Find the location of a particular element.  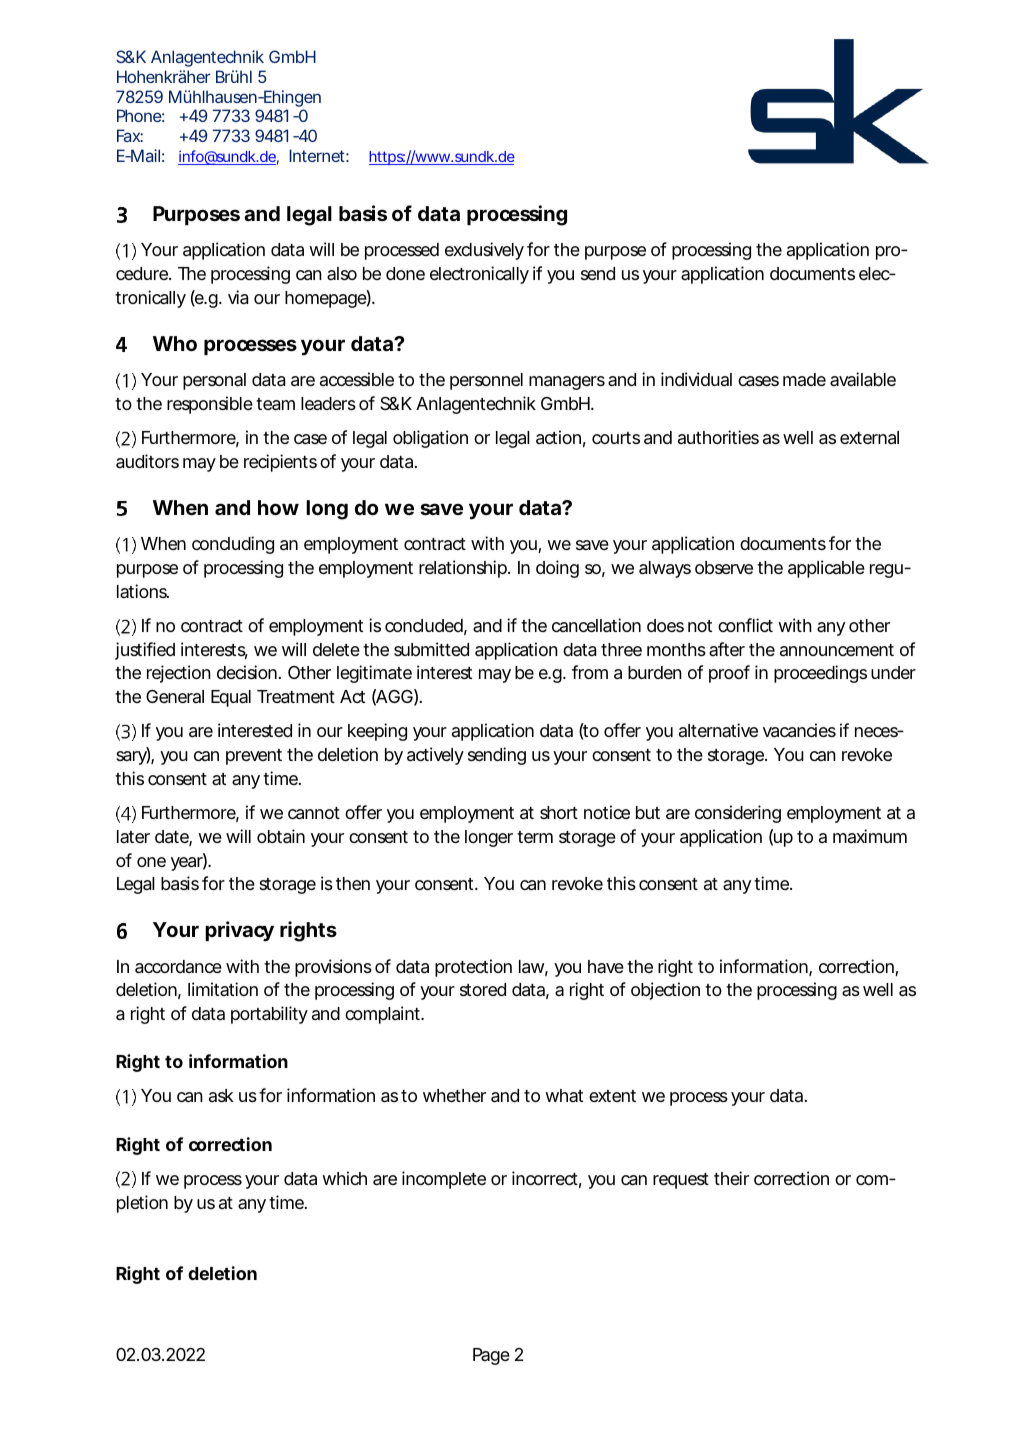

via is located at coordinates (238, 297).
